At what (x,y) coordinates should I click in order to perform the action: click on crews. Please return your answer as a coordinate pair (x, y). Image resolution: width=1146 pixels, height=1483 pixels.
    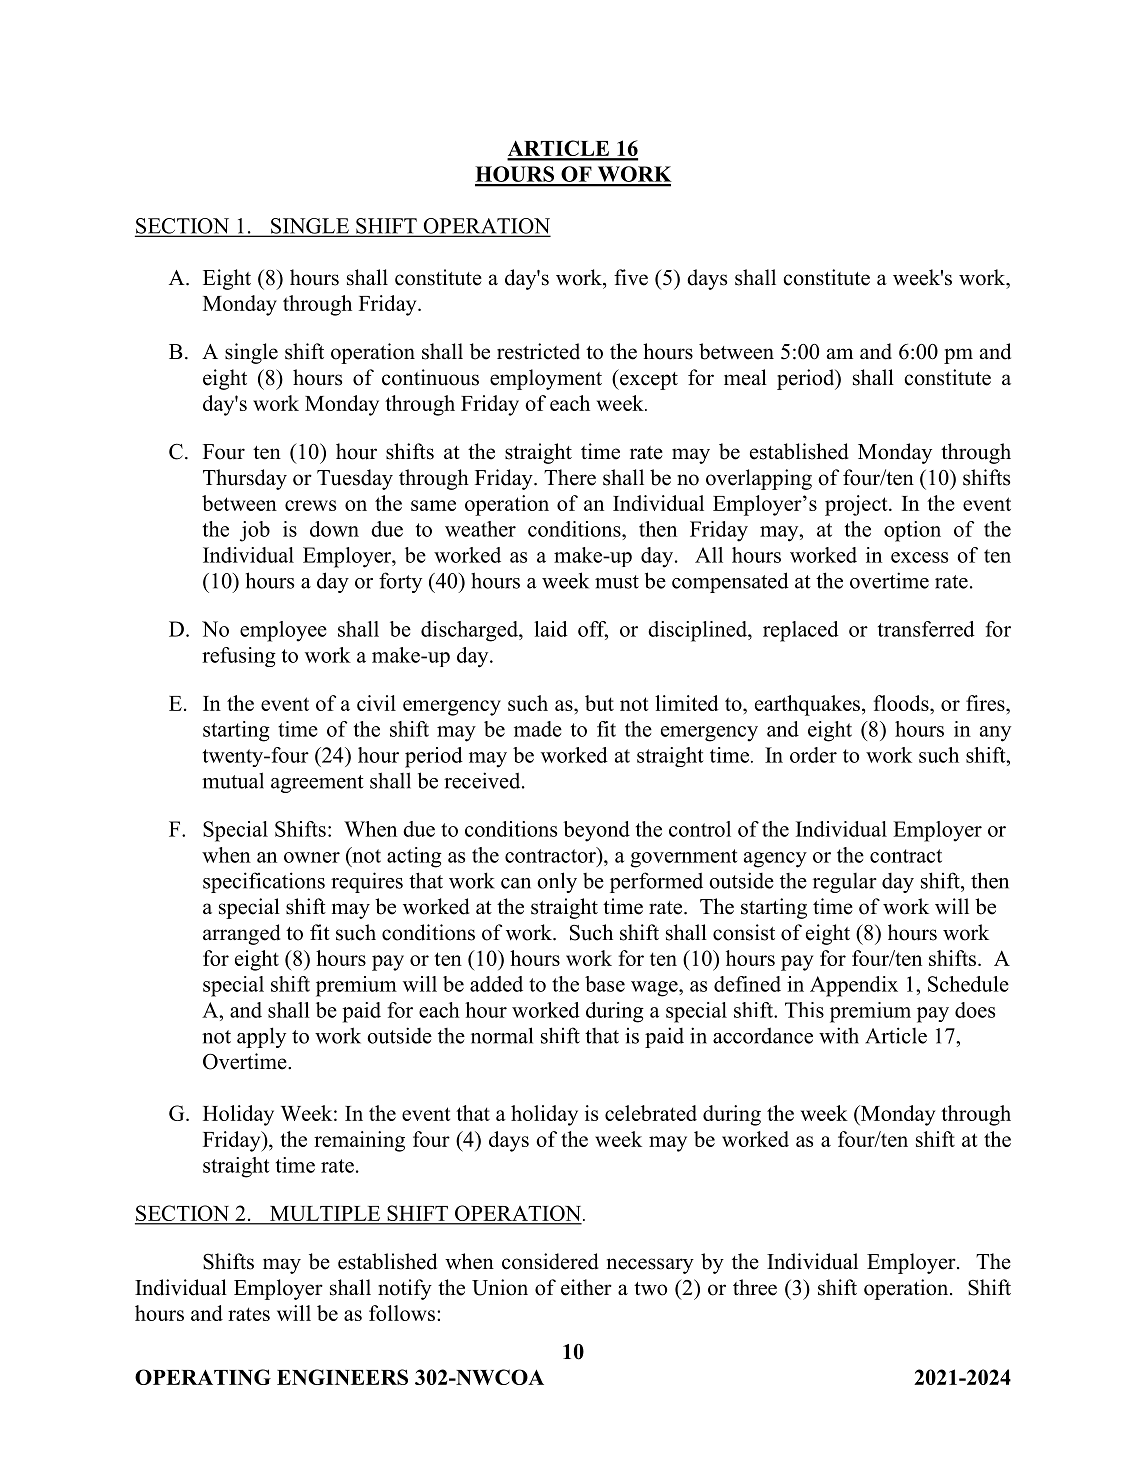
    Looking at the image, I should click on (310, 505).
